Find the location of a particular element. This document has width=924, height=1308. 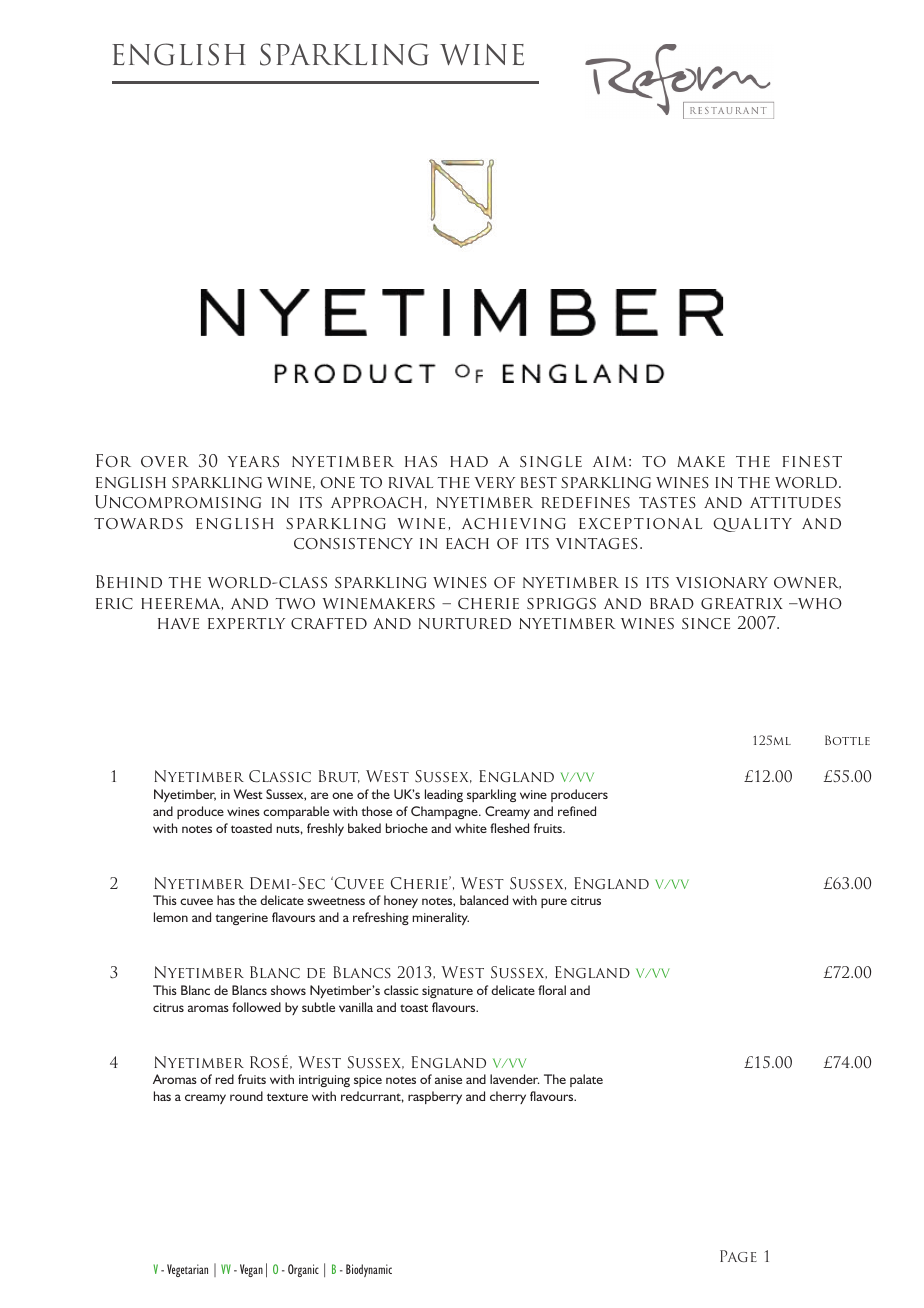

comparable is located at coordinates (296, 812).
